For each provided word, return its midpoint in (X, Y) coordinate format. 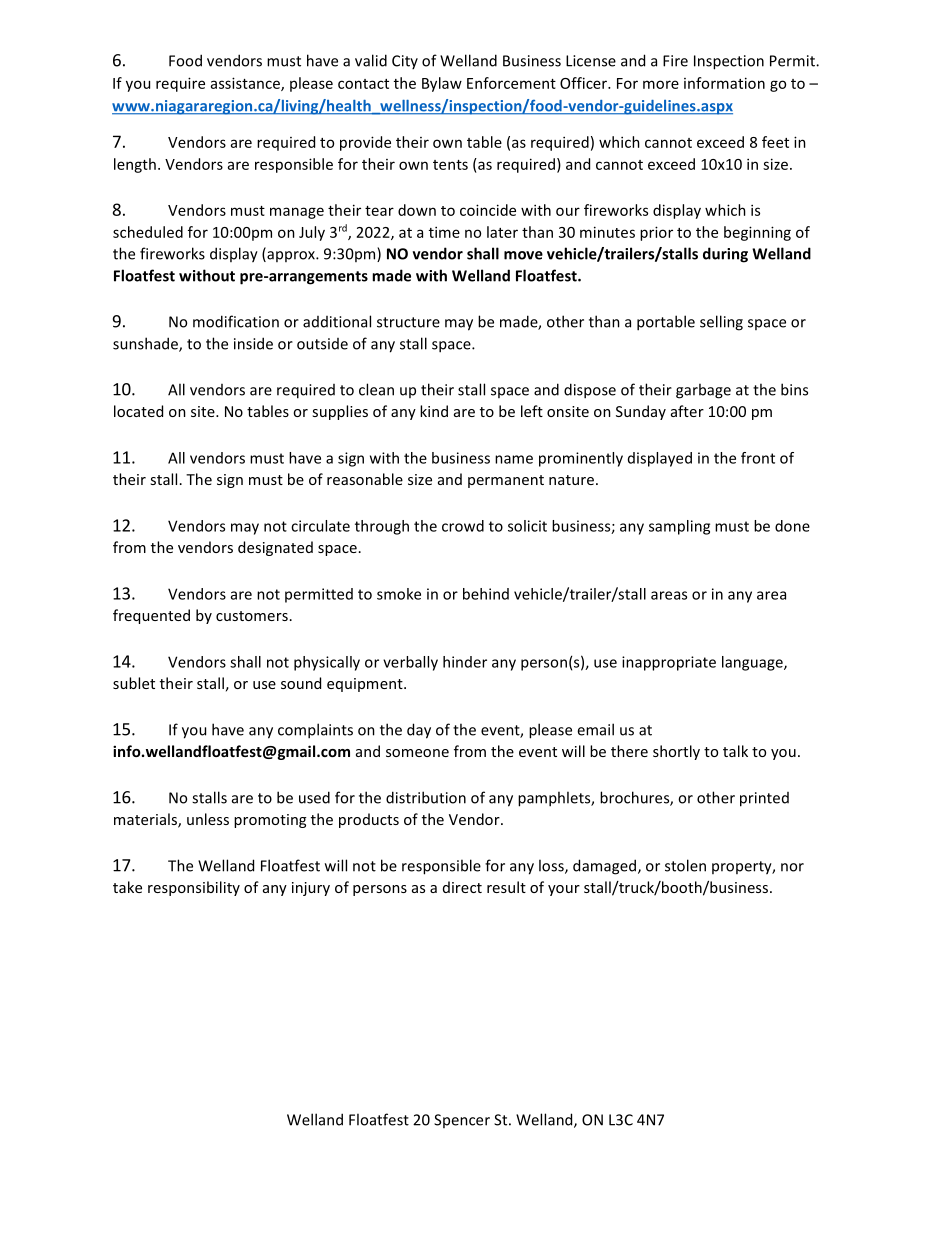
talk (735, 751)
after (687, 411)
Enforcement (511, 83)
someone (417, 753)
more (661, 84)
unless (208, 819)
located (138, 411)
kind (434, 411)
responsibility (194, 888)
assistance (246, 84)
